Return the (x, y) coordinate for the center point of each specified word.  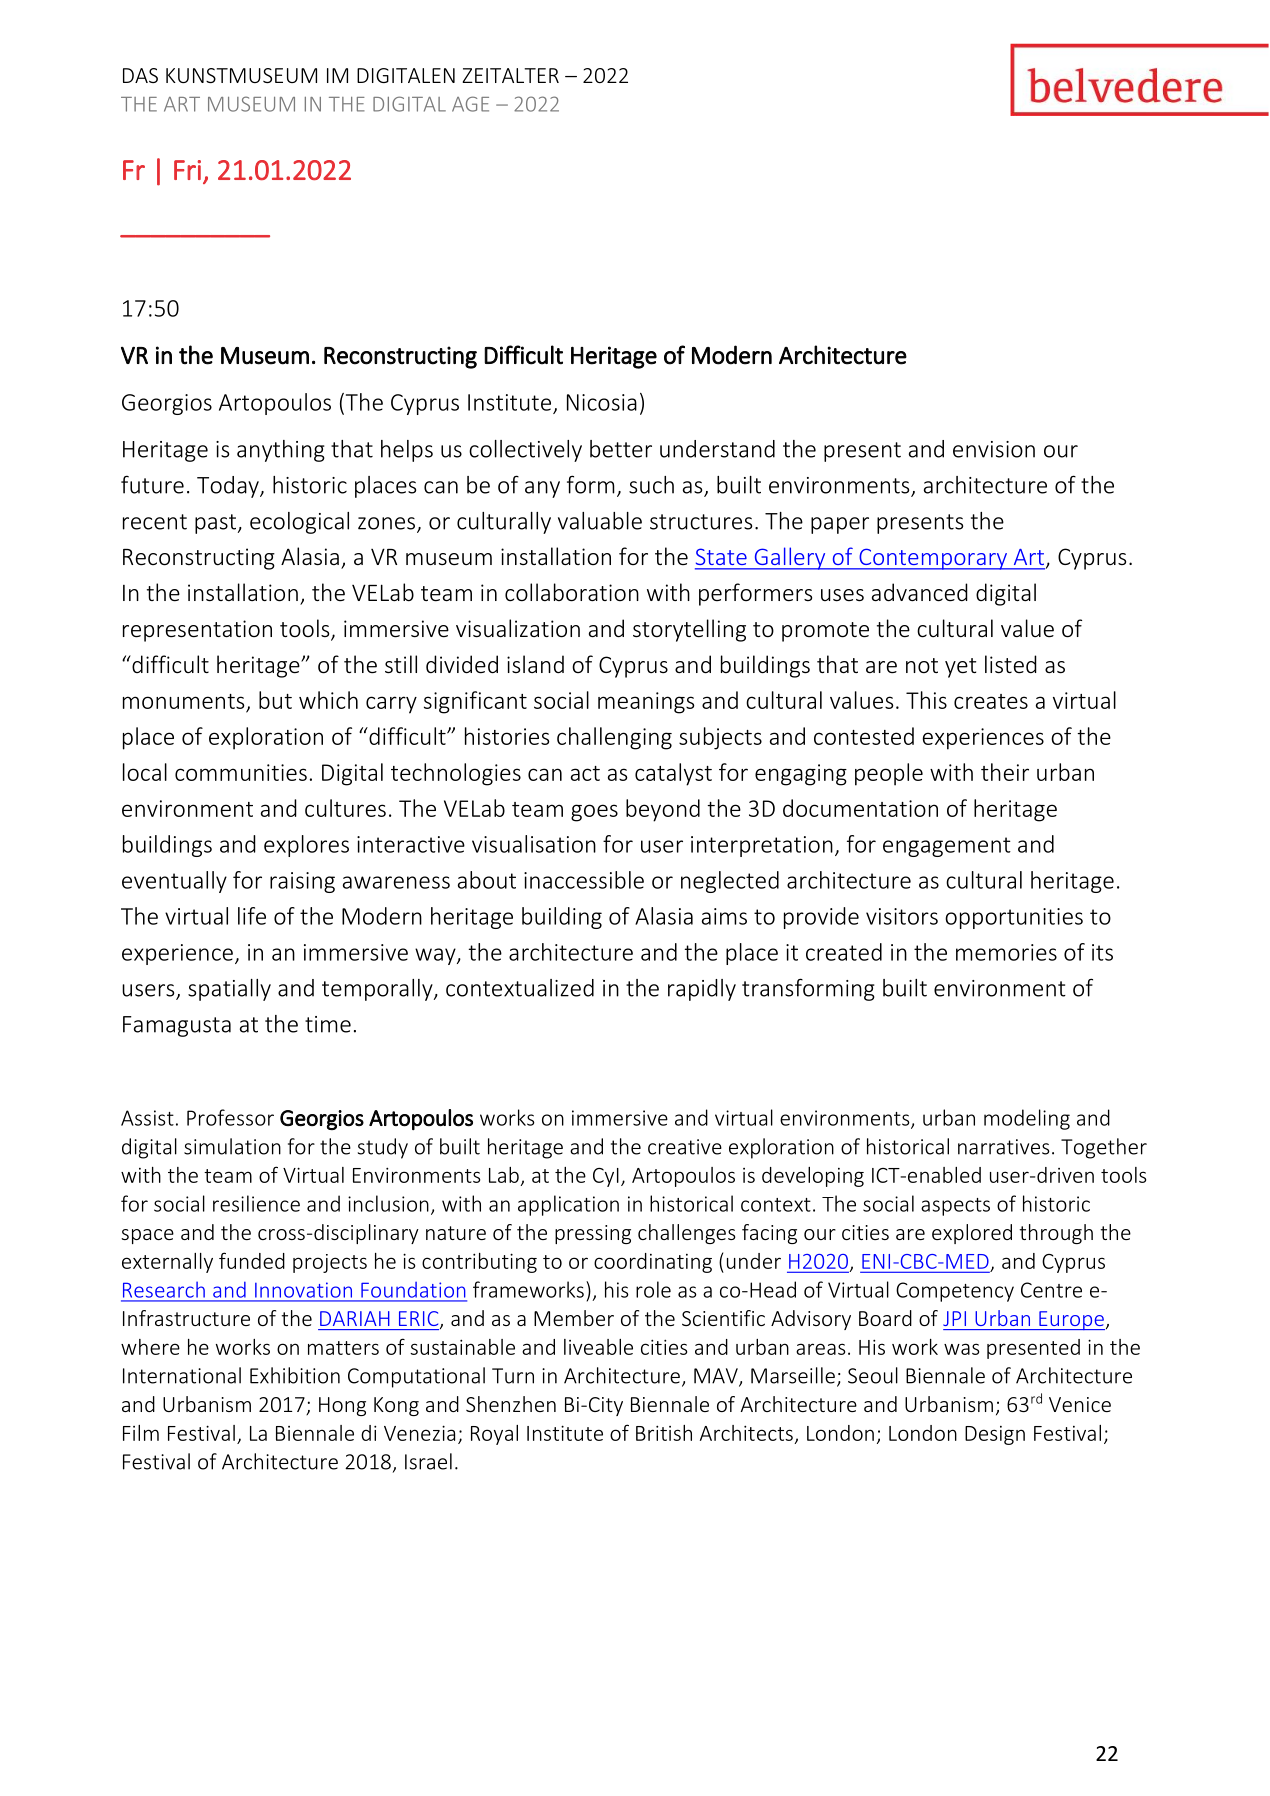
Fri (187, 170)
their (1005, 772)
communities (241, 772)
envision (994, 449)
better (621, 449)
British (664, 1433)
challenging (614, 738)
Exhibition (295, 1375)
